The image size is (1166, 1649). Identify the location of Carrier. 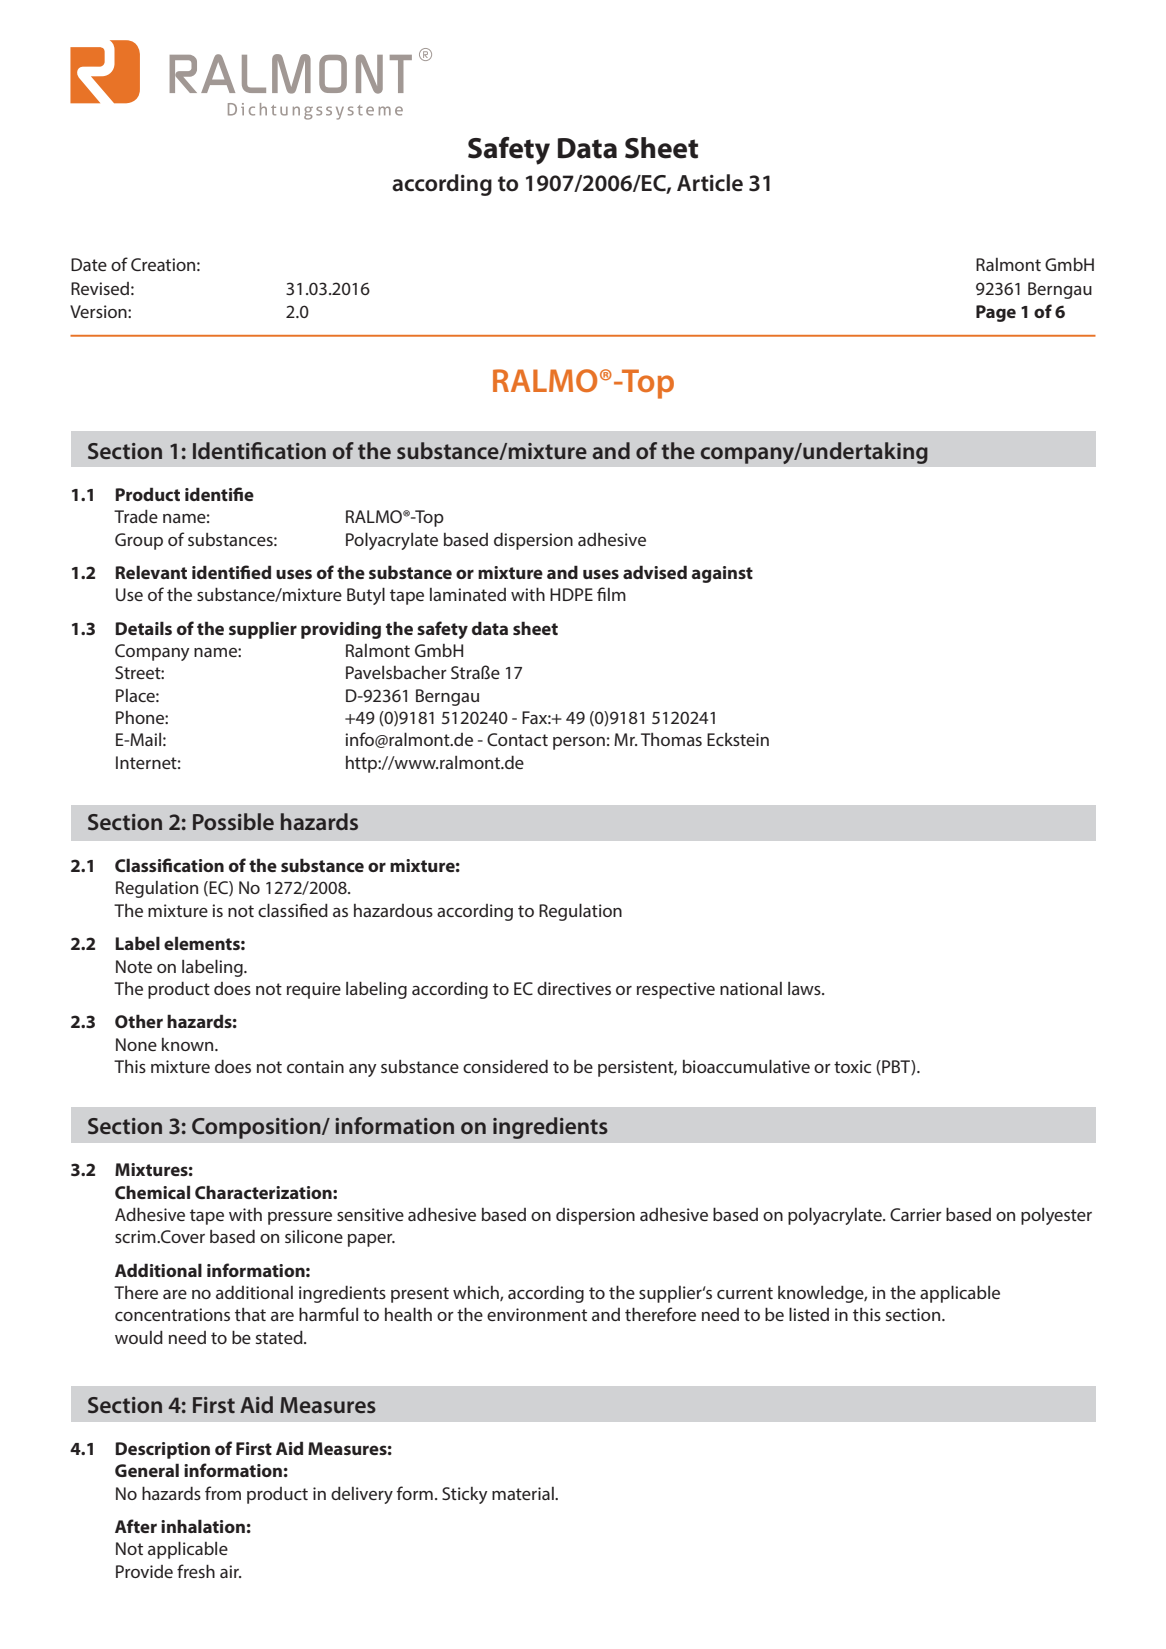
(916, 1214).
